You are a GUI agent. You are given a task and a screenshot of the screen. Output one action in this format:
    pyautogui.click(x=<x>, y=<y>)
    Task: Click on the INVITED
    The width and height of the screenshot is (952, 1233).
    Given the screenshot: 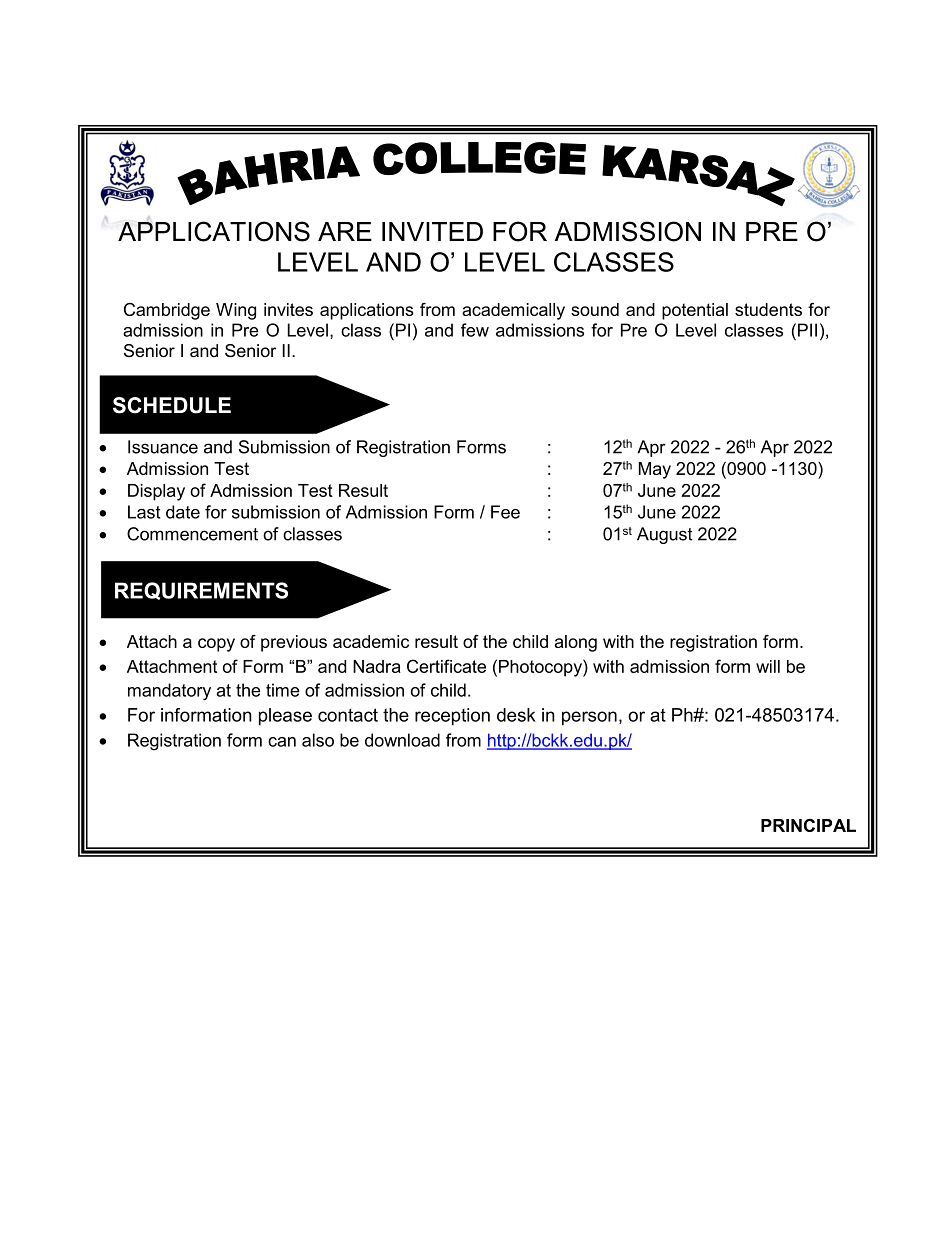 What is the action you would take?
    pyautogui.click(x=432, y=231)
